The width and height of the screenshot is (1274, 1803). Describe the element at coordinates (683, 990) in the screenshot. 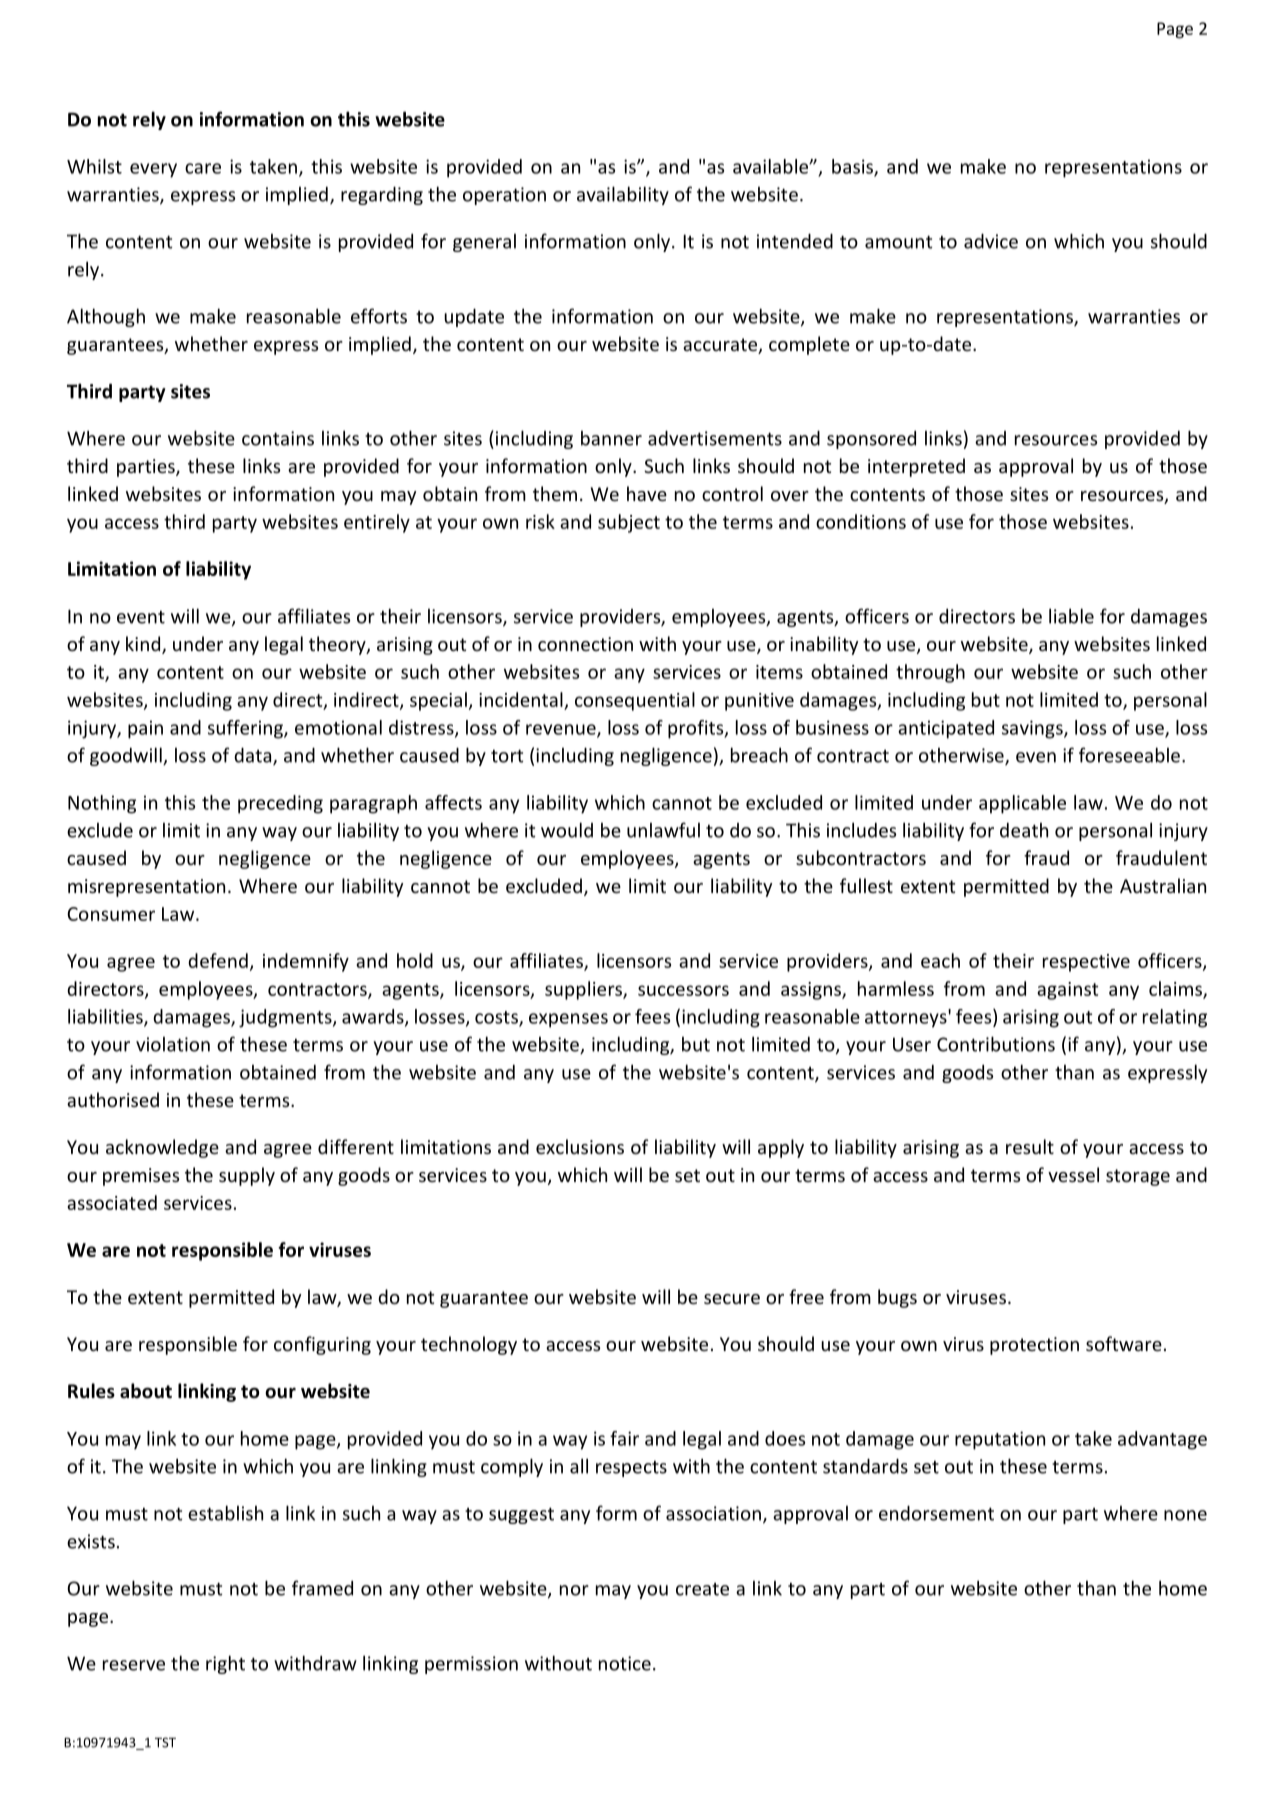

I see `successors` at that location.
